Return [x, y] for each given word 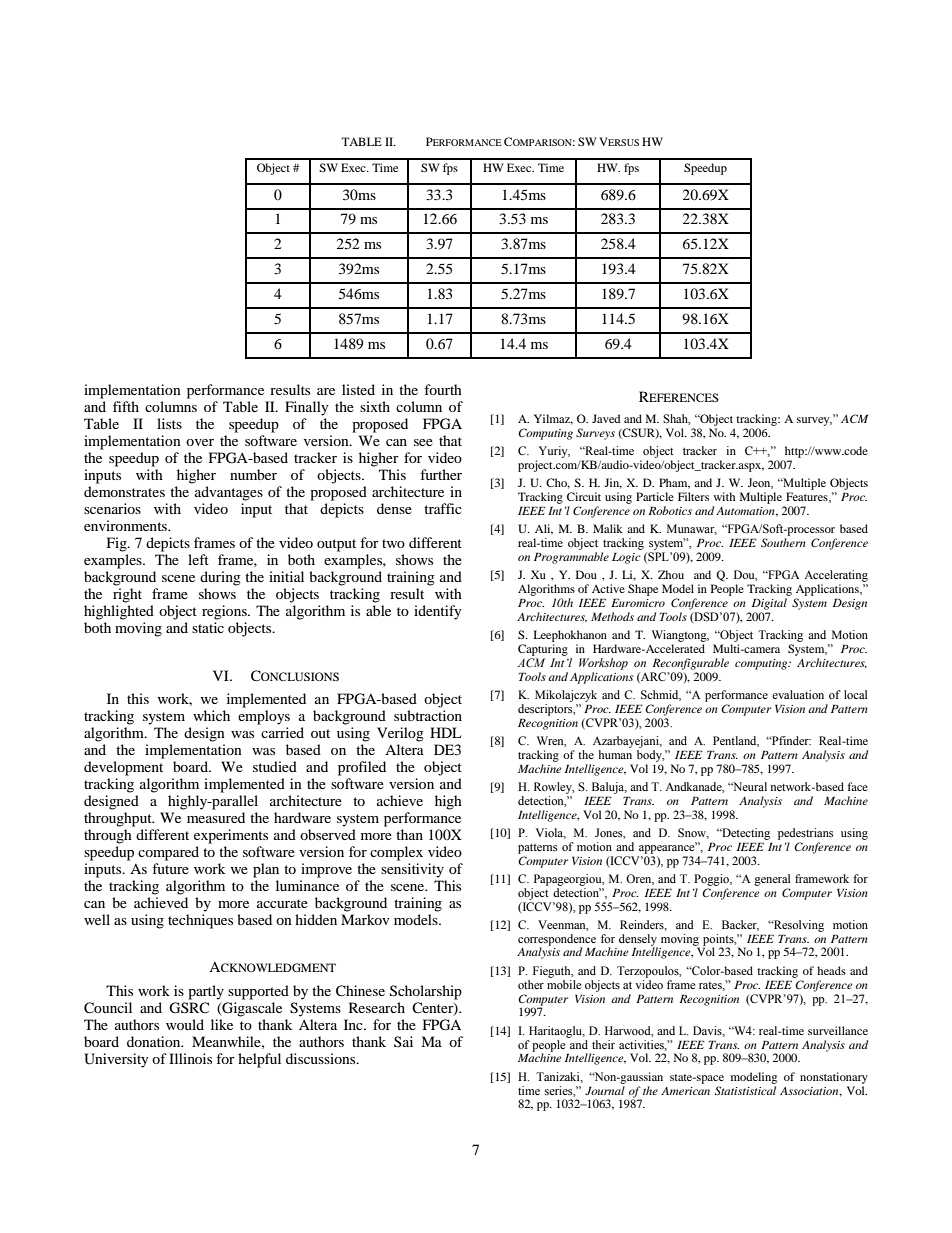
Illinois [190, 1058]
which [211, 715]
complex [396, 853]
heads [831, 970]
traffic [443, 508]
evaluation [798, 694]
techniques [200, 921]
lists [169, 423]
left [198, 559]
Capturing [543, 650]
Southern [783, 542]
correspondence [557, 941]
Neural [749, 786]
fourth [443, 389]
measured [216, 817]
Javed [606, 418]
